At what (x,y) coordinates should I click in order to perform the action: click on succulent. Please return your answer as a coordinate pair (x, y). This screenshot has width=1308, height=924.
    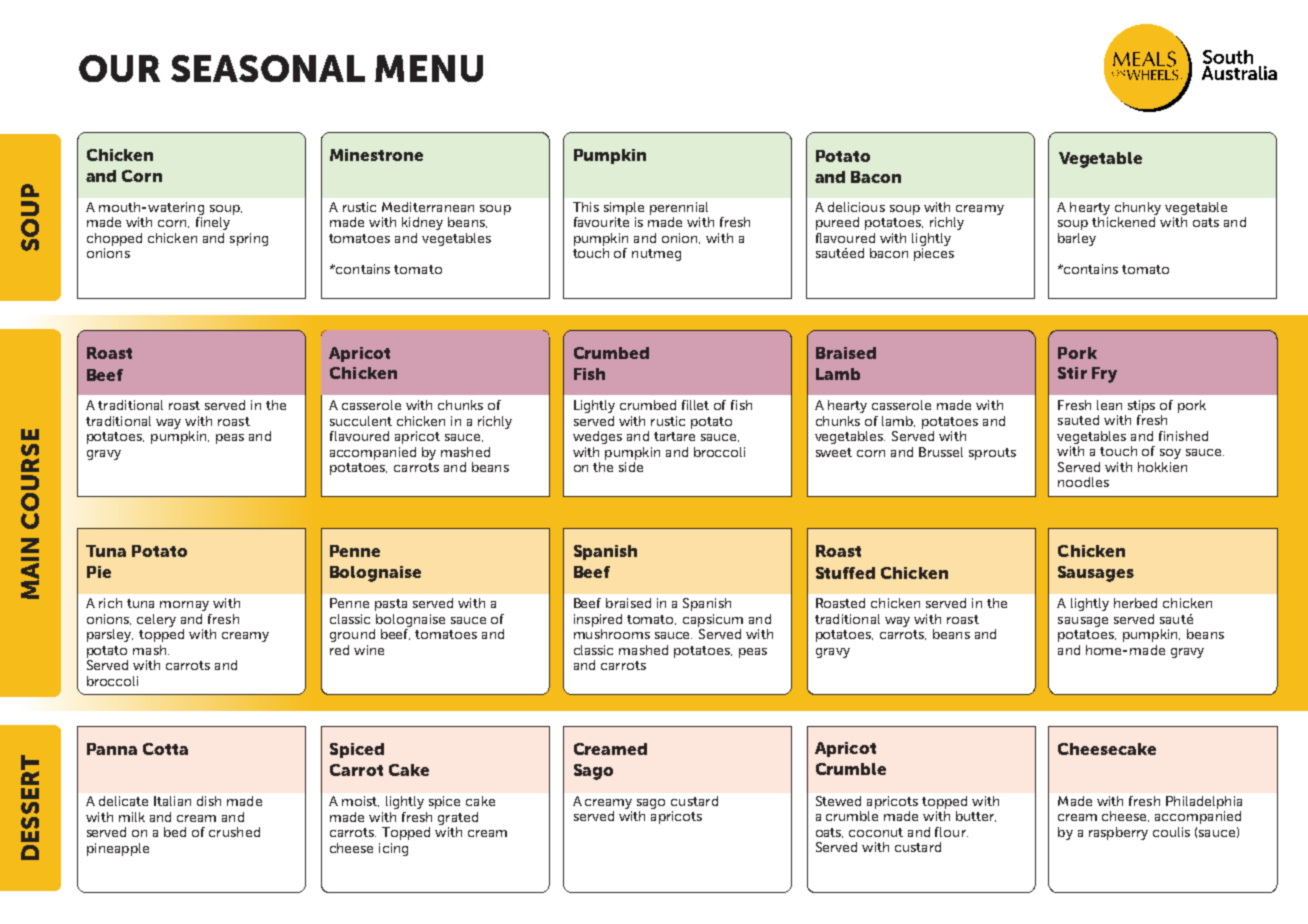
    Looking at the image, I should click on (361, 421).
